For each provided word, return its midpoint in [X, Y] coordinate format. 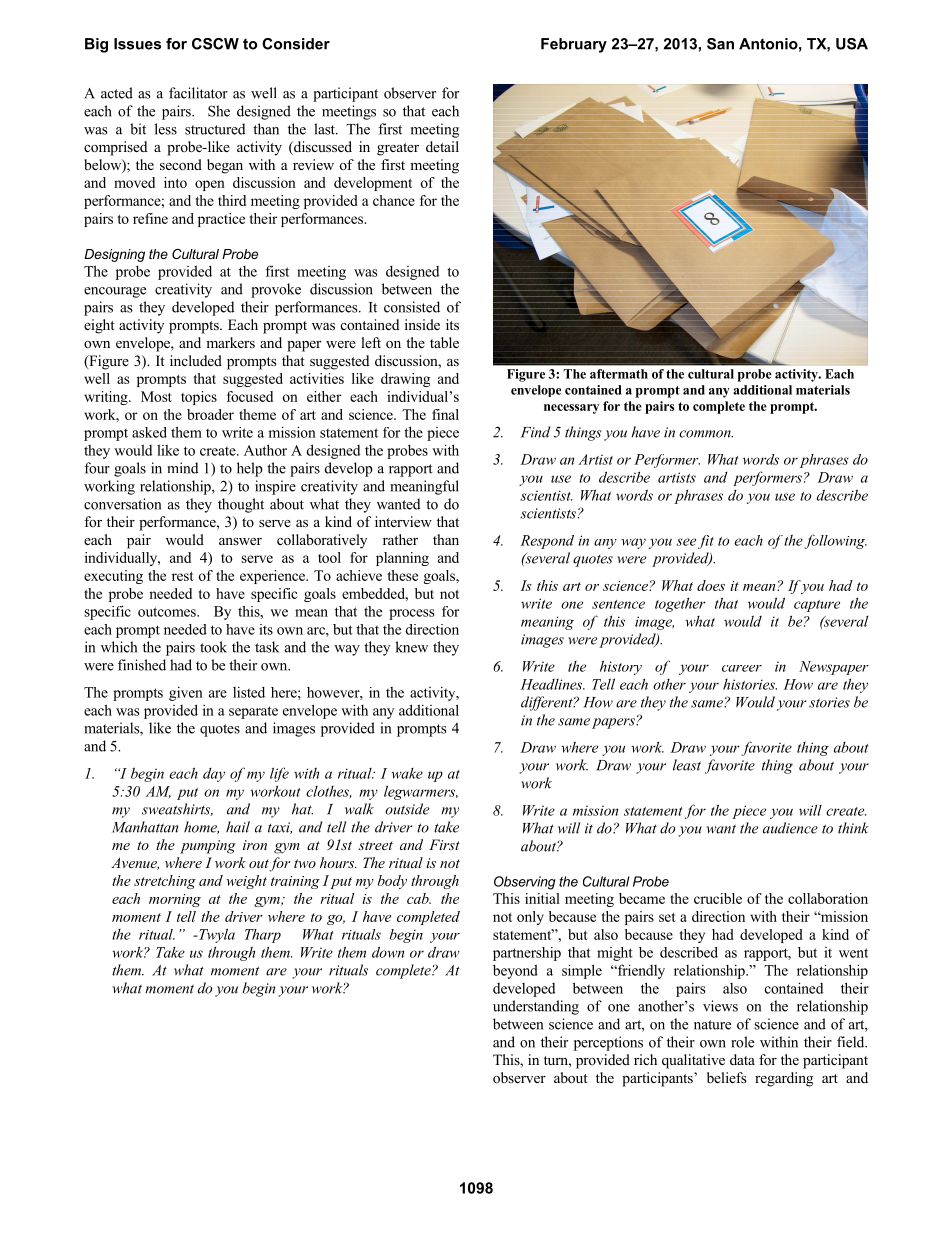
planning [402, 559]
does [711, 585]
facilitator [198, 93]
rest [183, 576]
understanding [536, 1007]
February [574, 45]
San [720, 44]
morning [175, 900]
